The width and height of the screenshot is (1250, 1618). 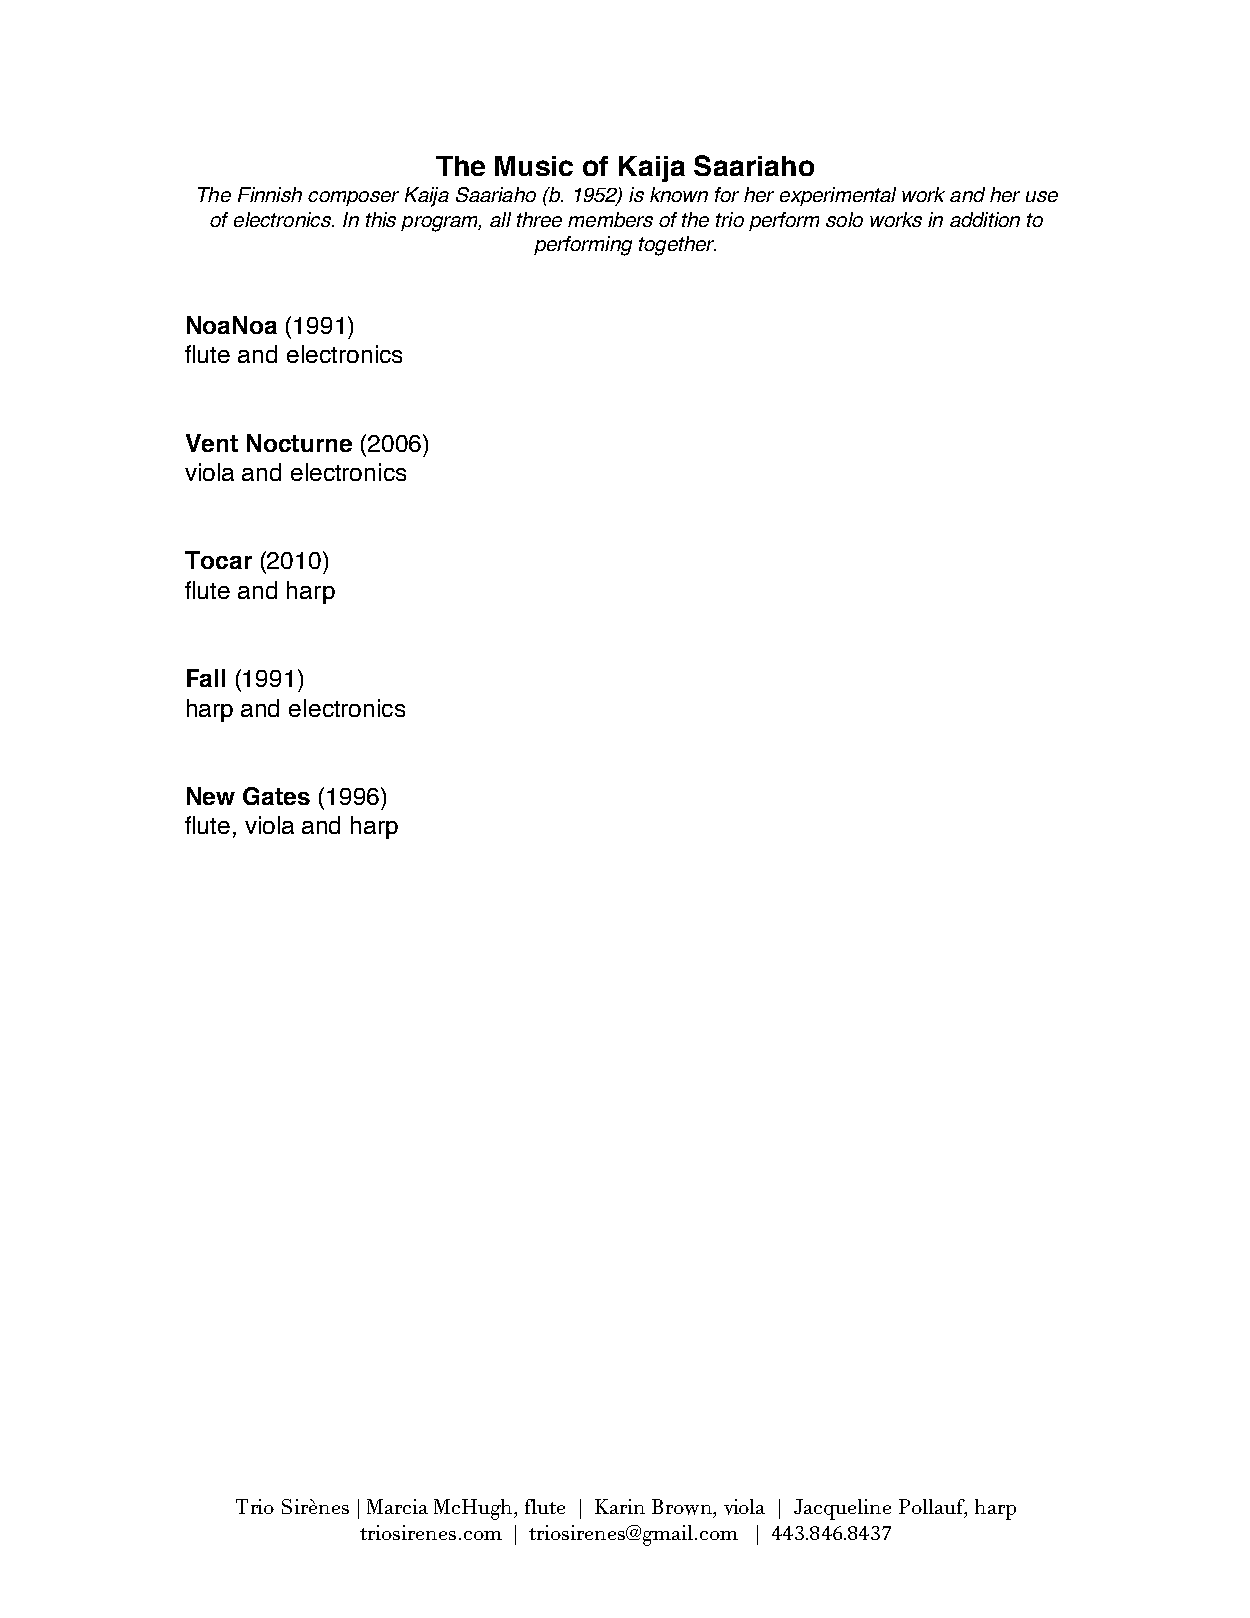 What do you see at coordinates (276, 796) in the screenshot?
I see `Gates` at bounding box center [276, 796].
